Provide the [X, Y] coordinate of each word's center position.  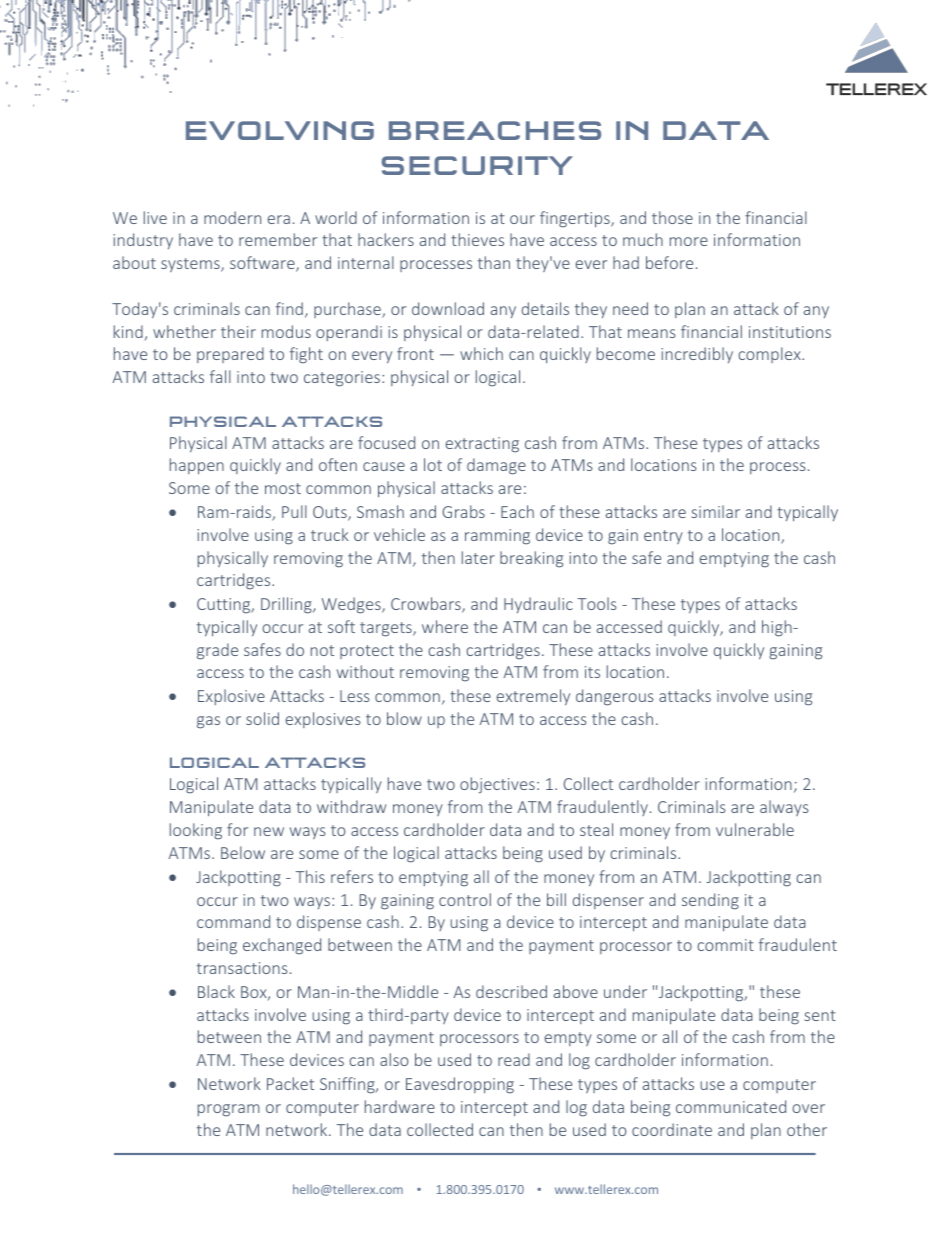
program [228, 1110]
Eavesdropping [460, 1085]
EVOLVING [280, 130]
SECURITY [477, 165]
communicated [731, 1106]
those [672, 217]
